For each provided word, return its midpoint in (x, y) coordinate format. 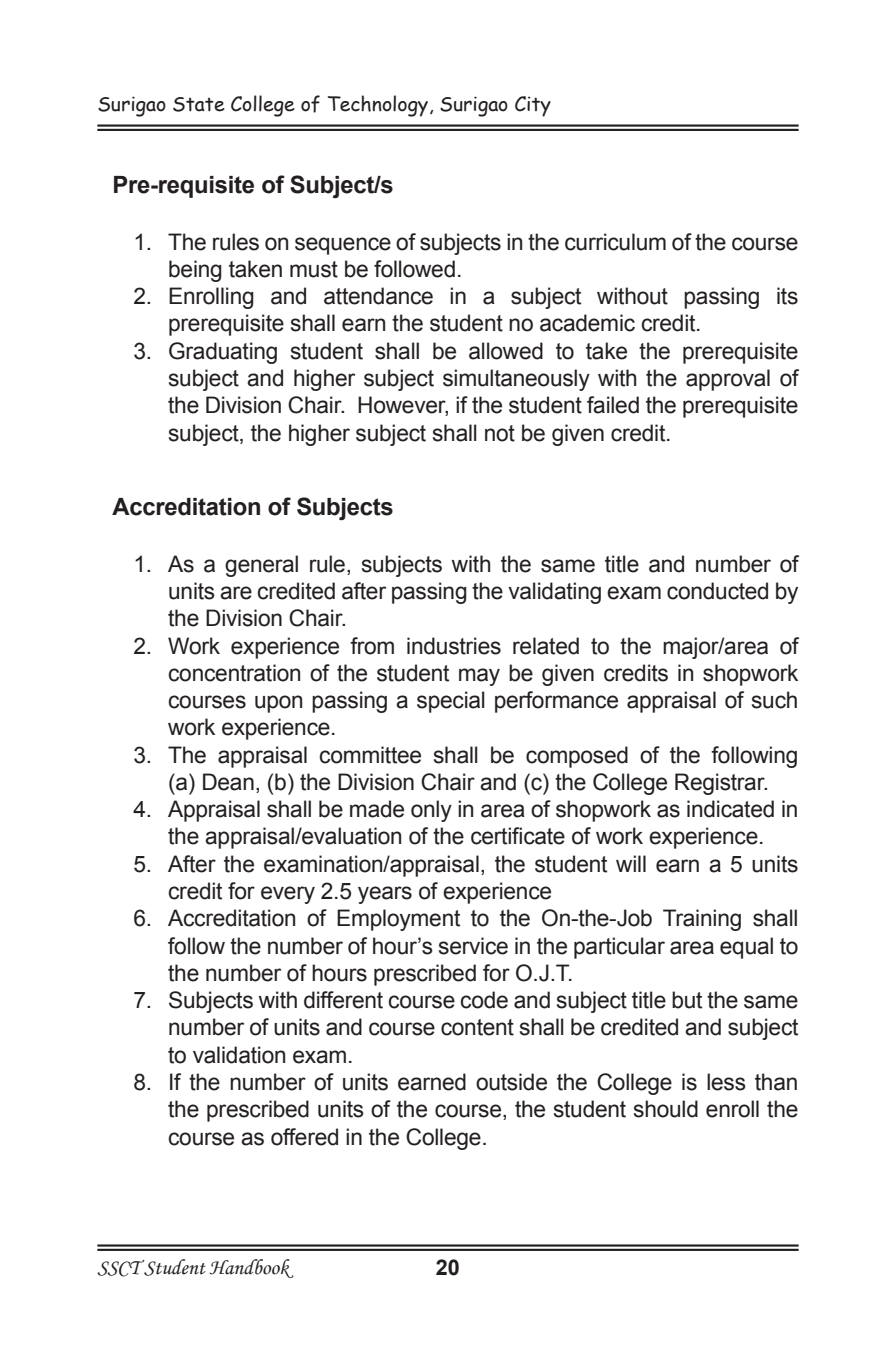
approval (728, 380)
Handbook (251, 1268)
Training (702, 920)
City (533, 106)
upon (278, 704)
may (479, 677)
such (774, 700)
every (288, 895)
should (666, 1109)
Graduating (223, 353)
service (473, 946)
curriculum (615, 242)
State (199, 104)
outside (511, 1082)
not (500, 433)
